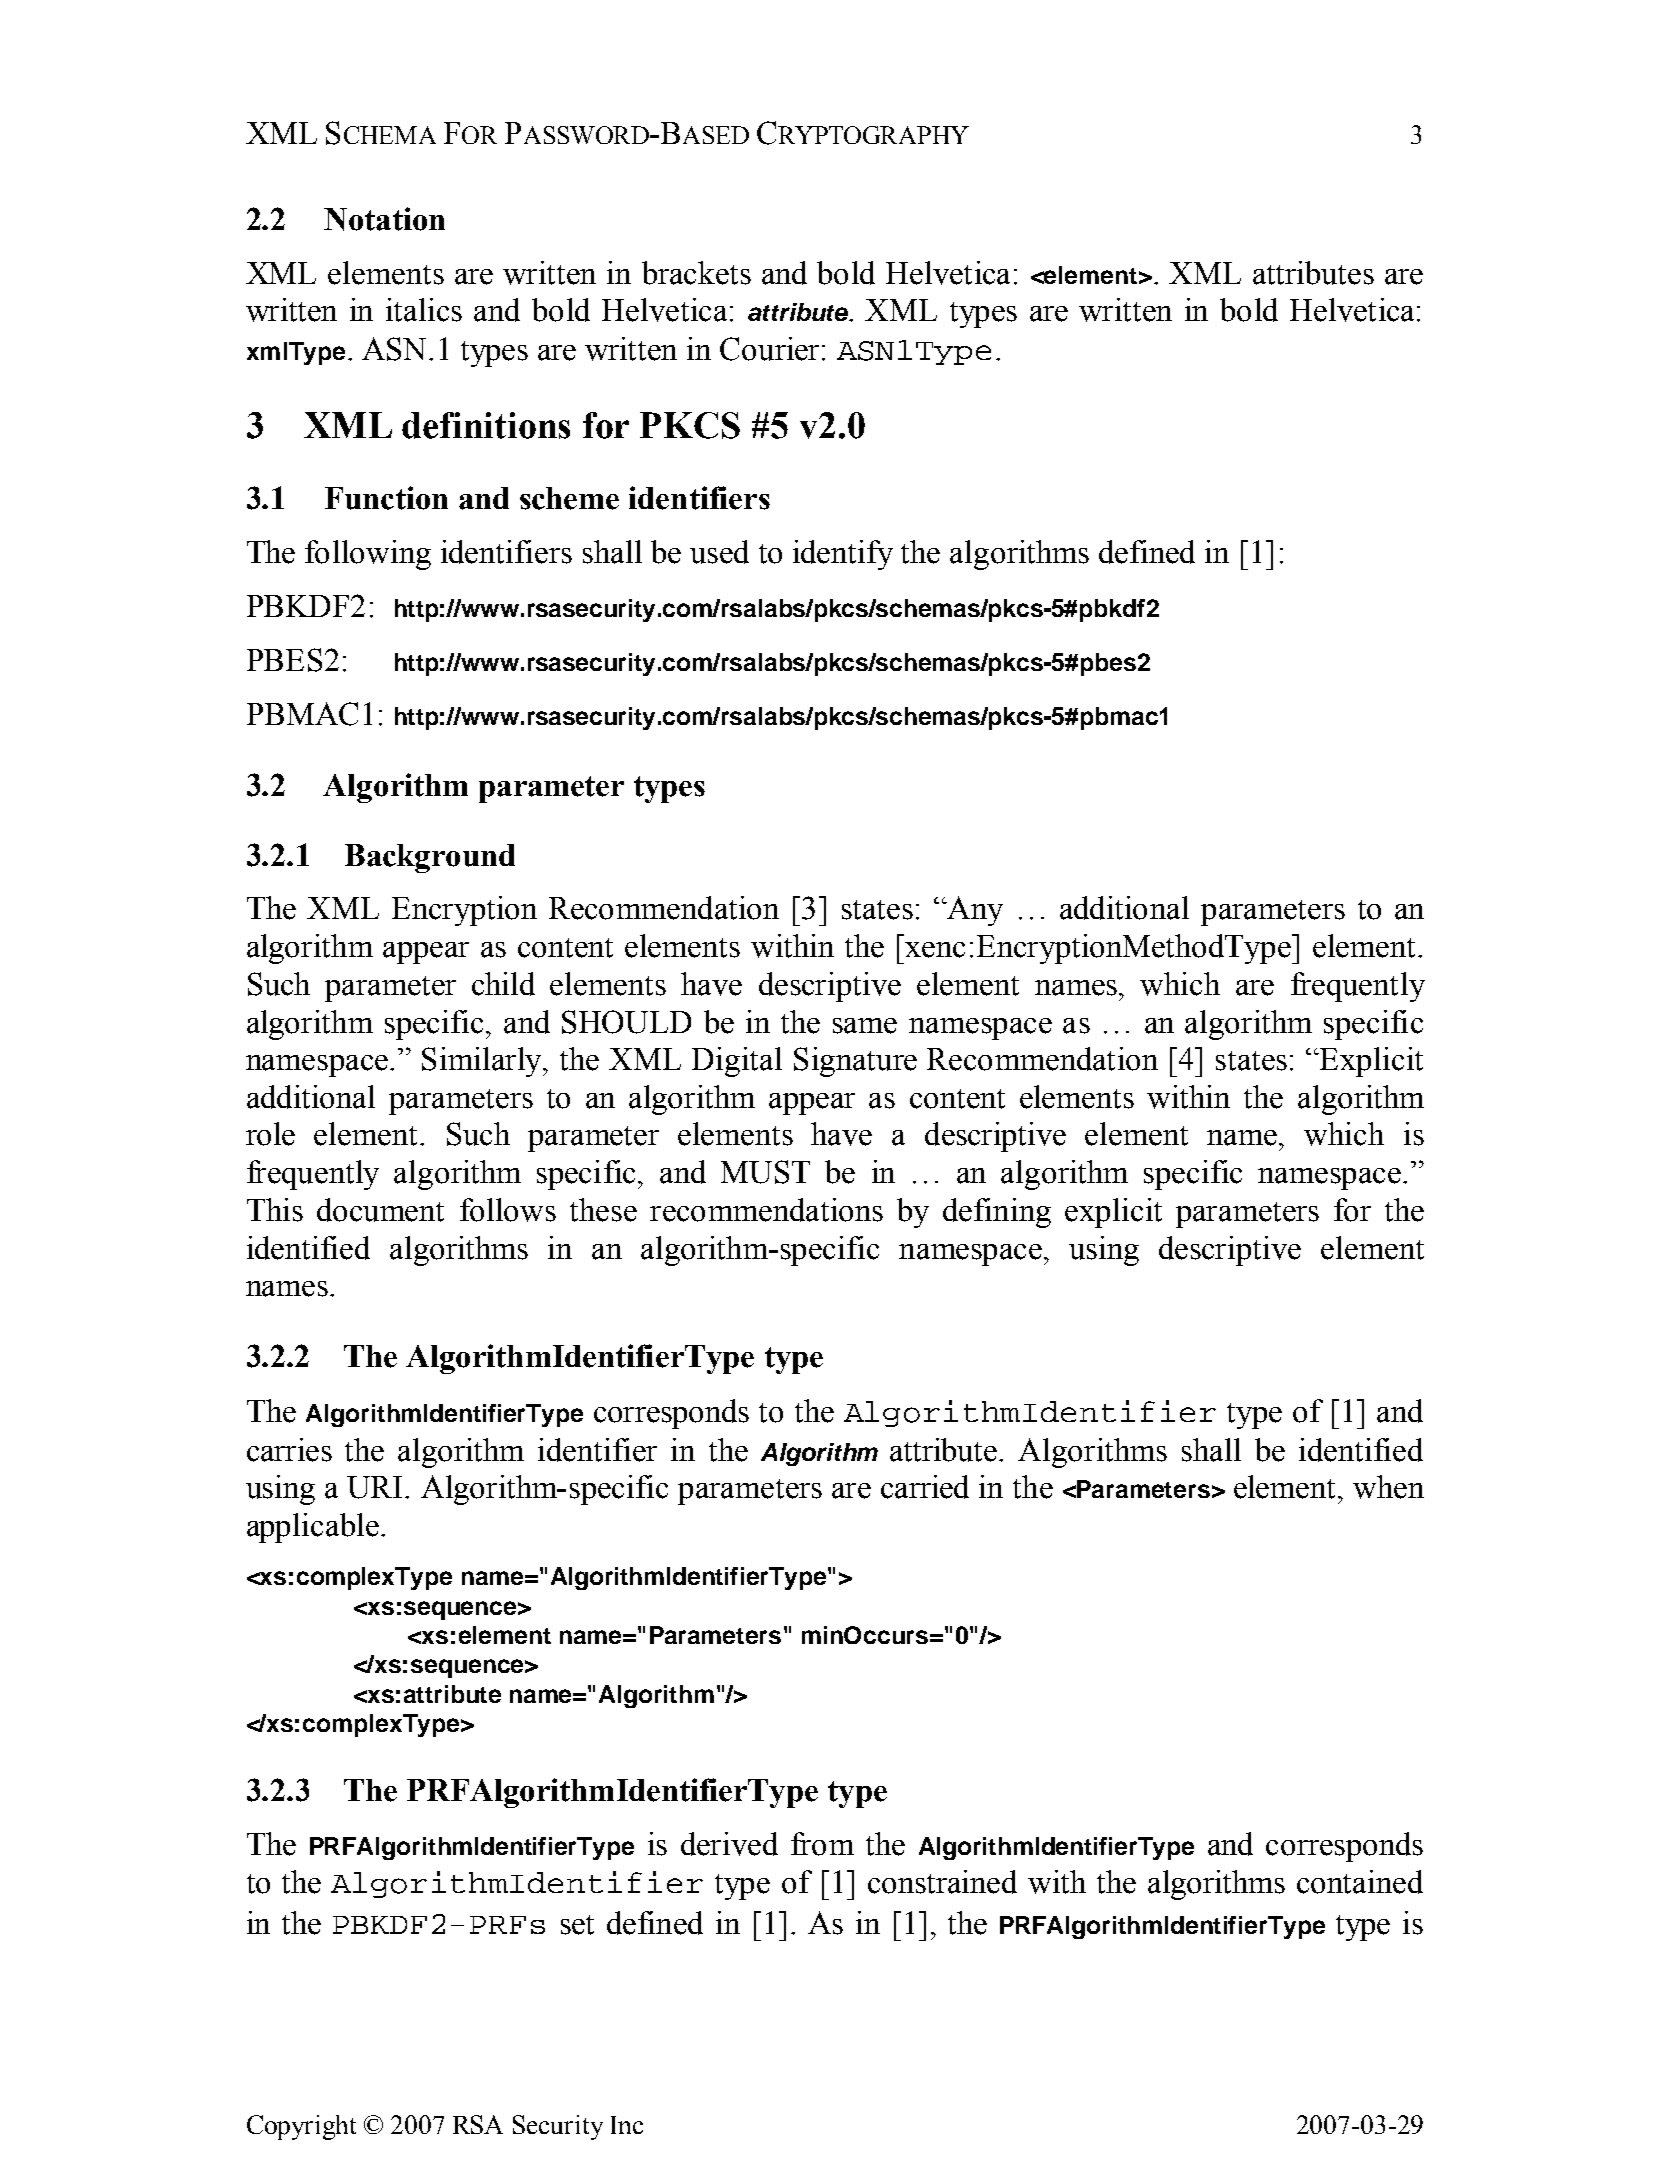 The image size is (1670, 2161). Describe the element at coordinates (1360, 1882) in the screenshot. I see `contained` at that location.
